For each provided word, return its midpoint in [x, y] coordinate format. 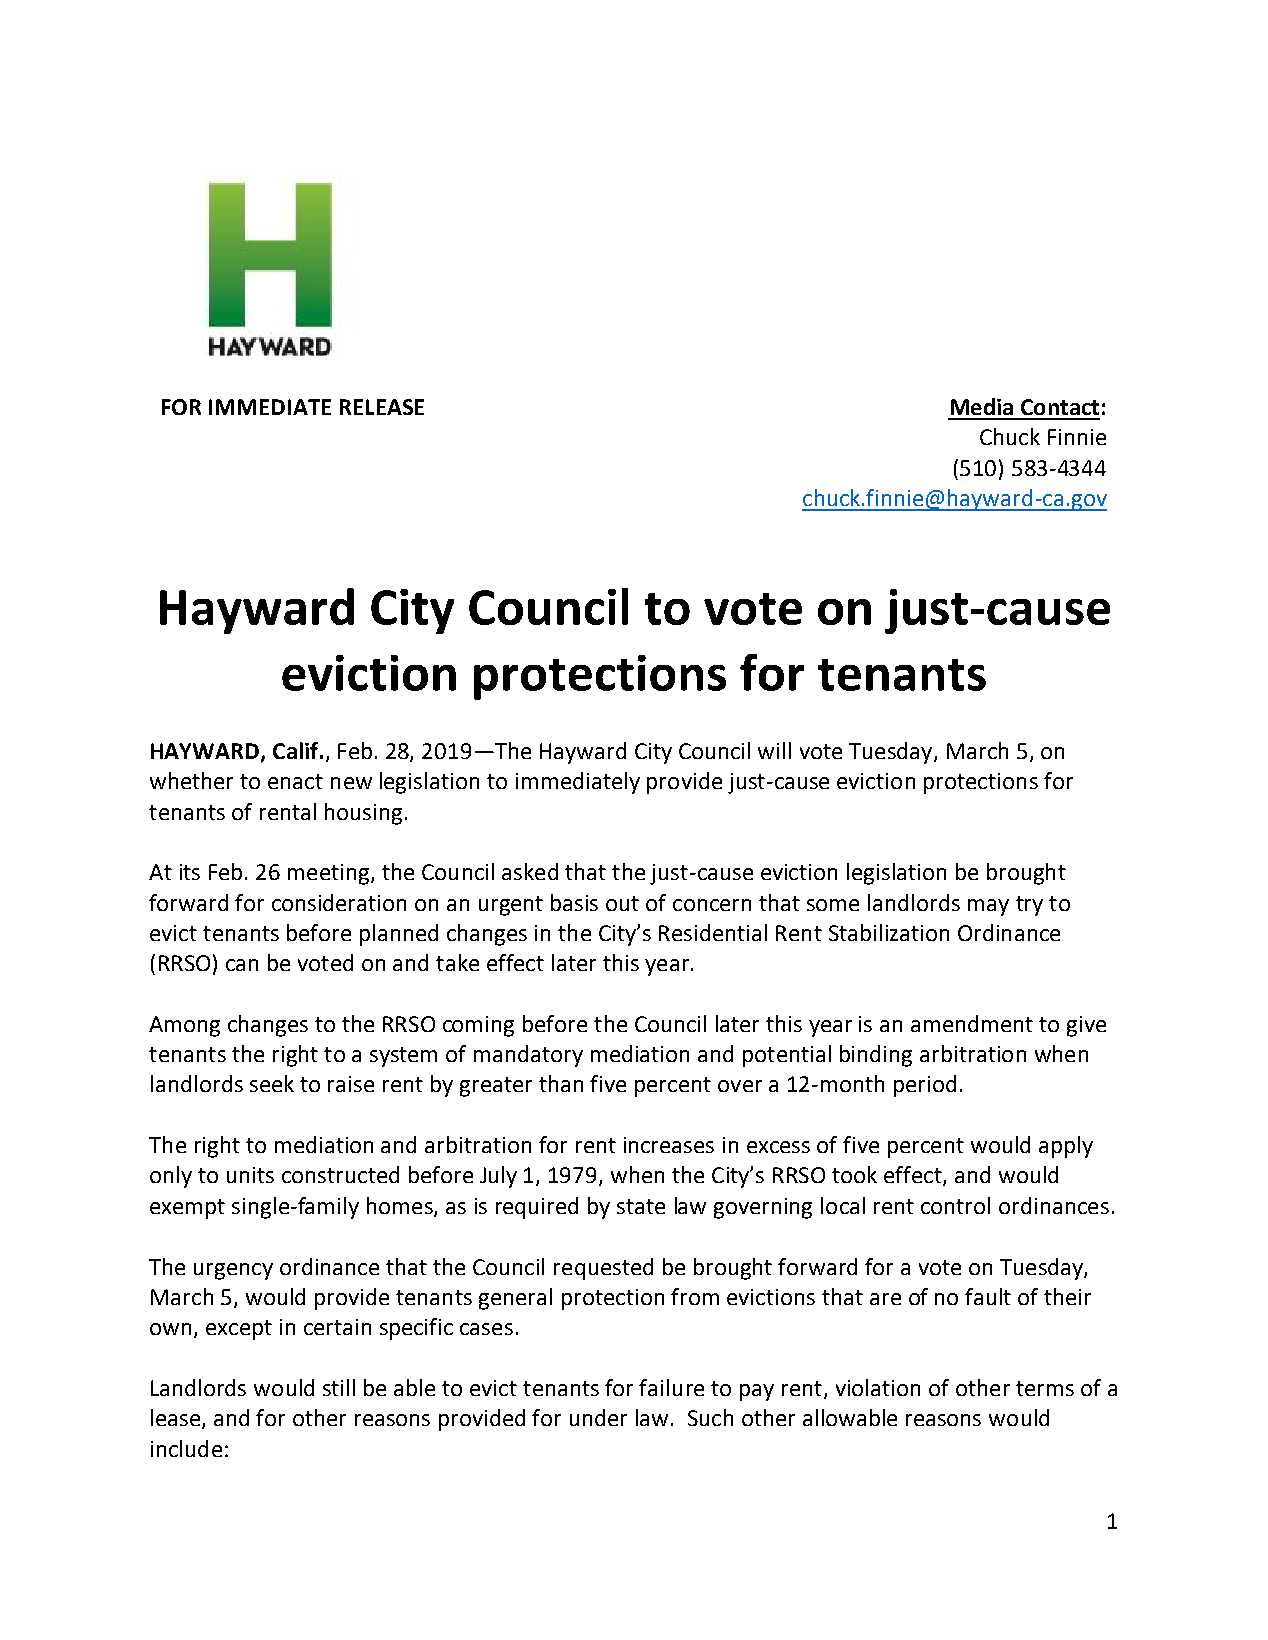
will [774, 750]
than [561, 1083]
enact [295, 781]
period [925, 1086]
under [598, 1417]
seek [272, 1083]
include [186, 1448]
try [1029, 906]
